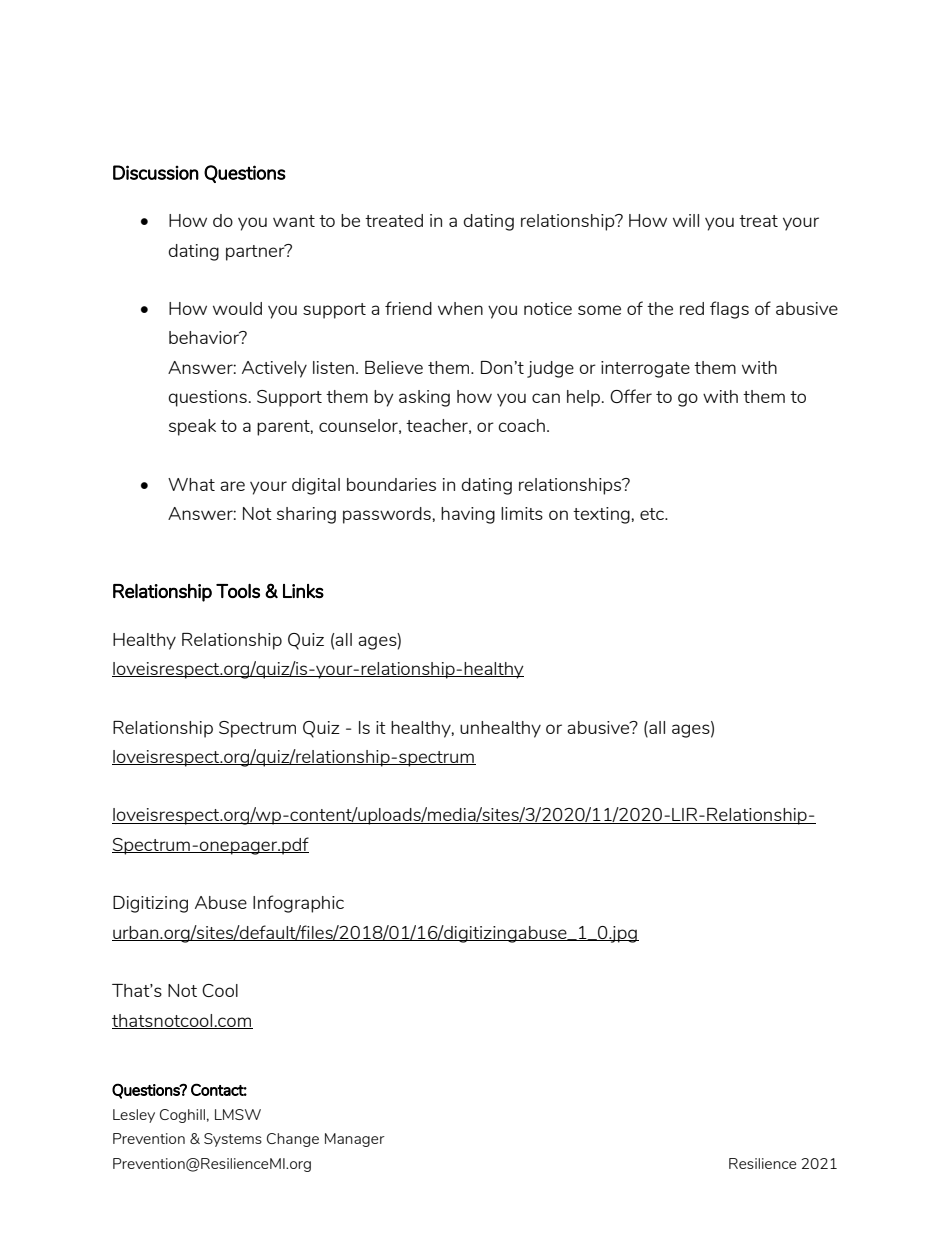 Image resolution: width=952 pixels, height=1233 pixels. What do you see at coordinates (355, 1140) in the screenshot?
I see `Manager` at bounding box center [355, 1140].
